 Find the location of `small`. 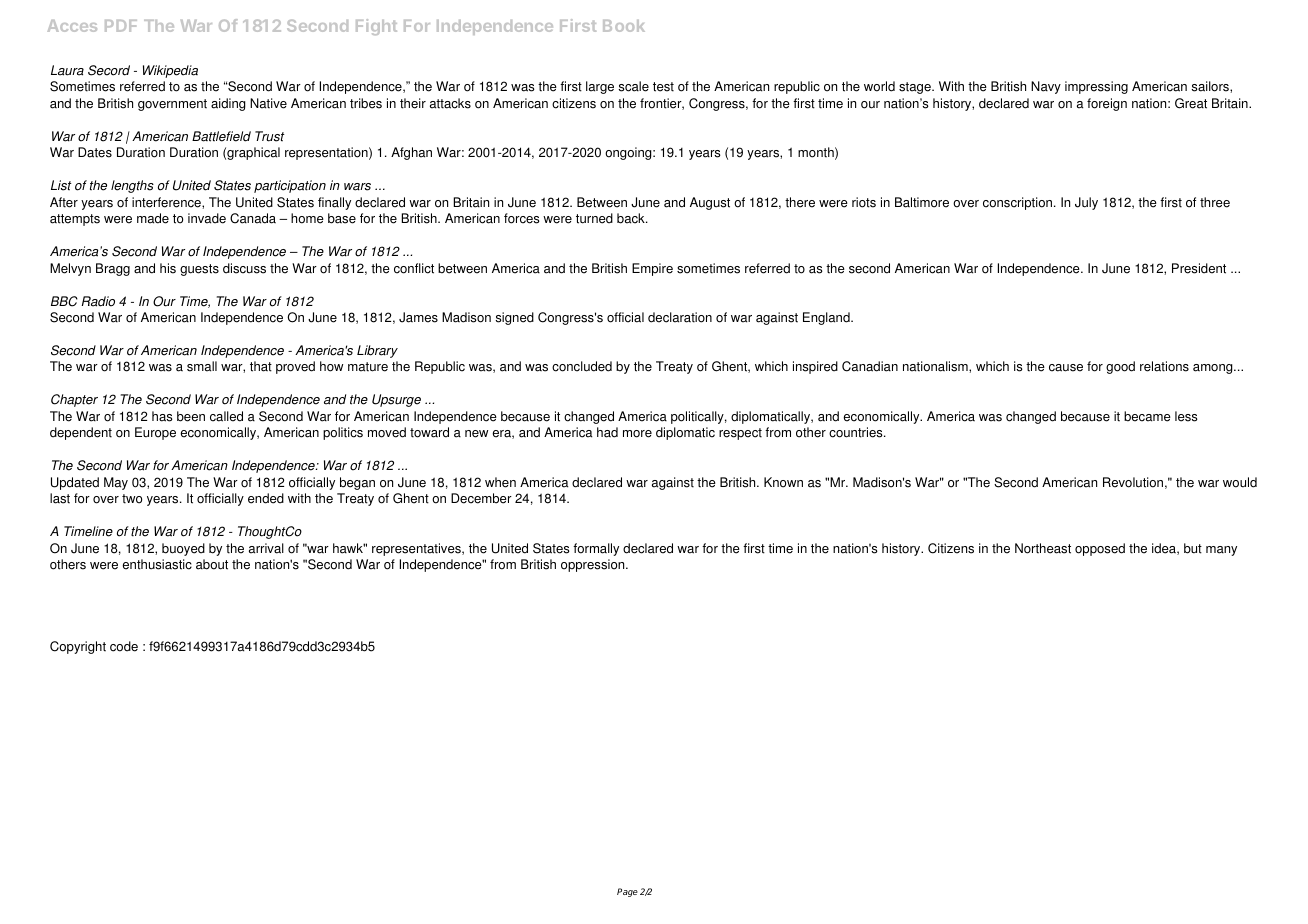

small is located at coordinates (202, 366).
